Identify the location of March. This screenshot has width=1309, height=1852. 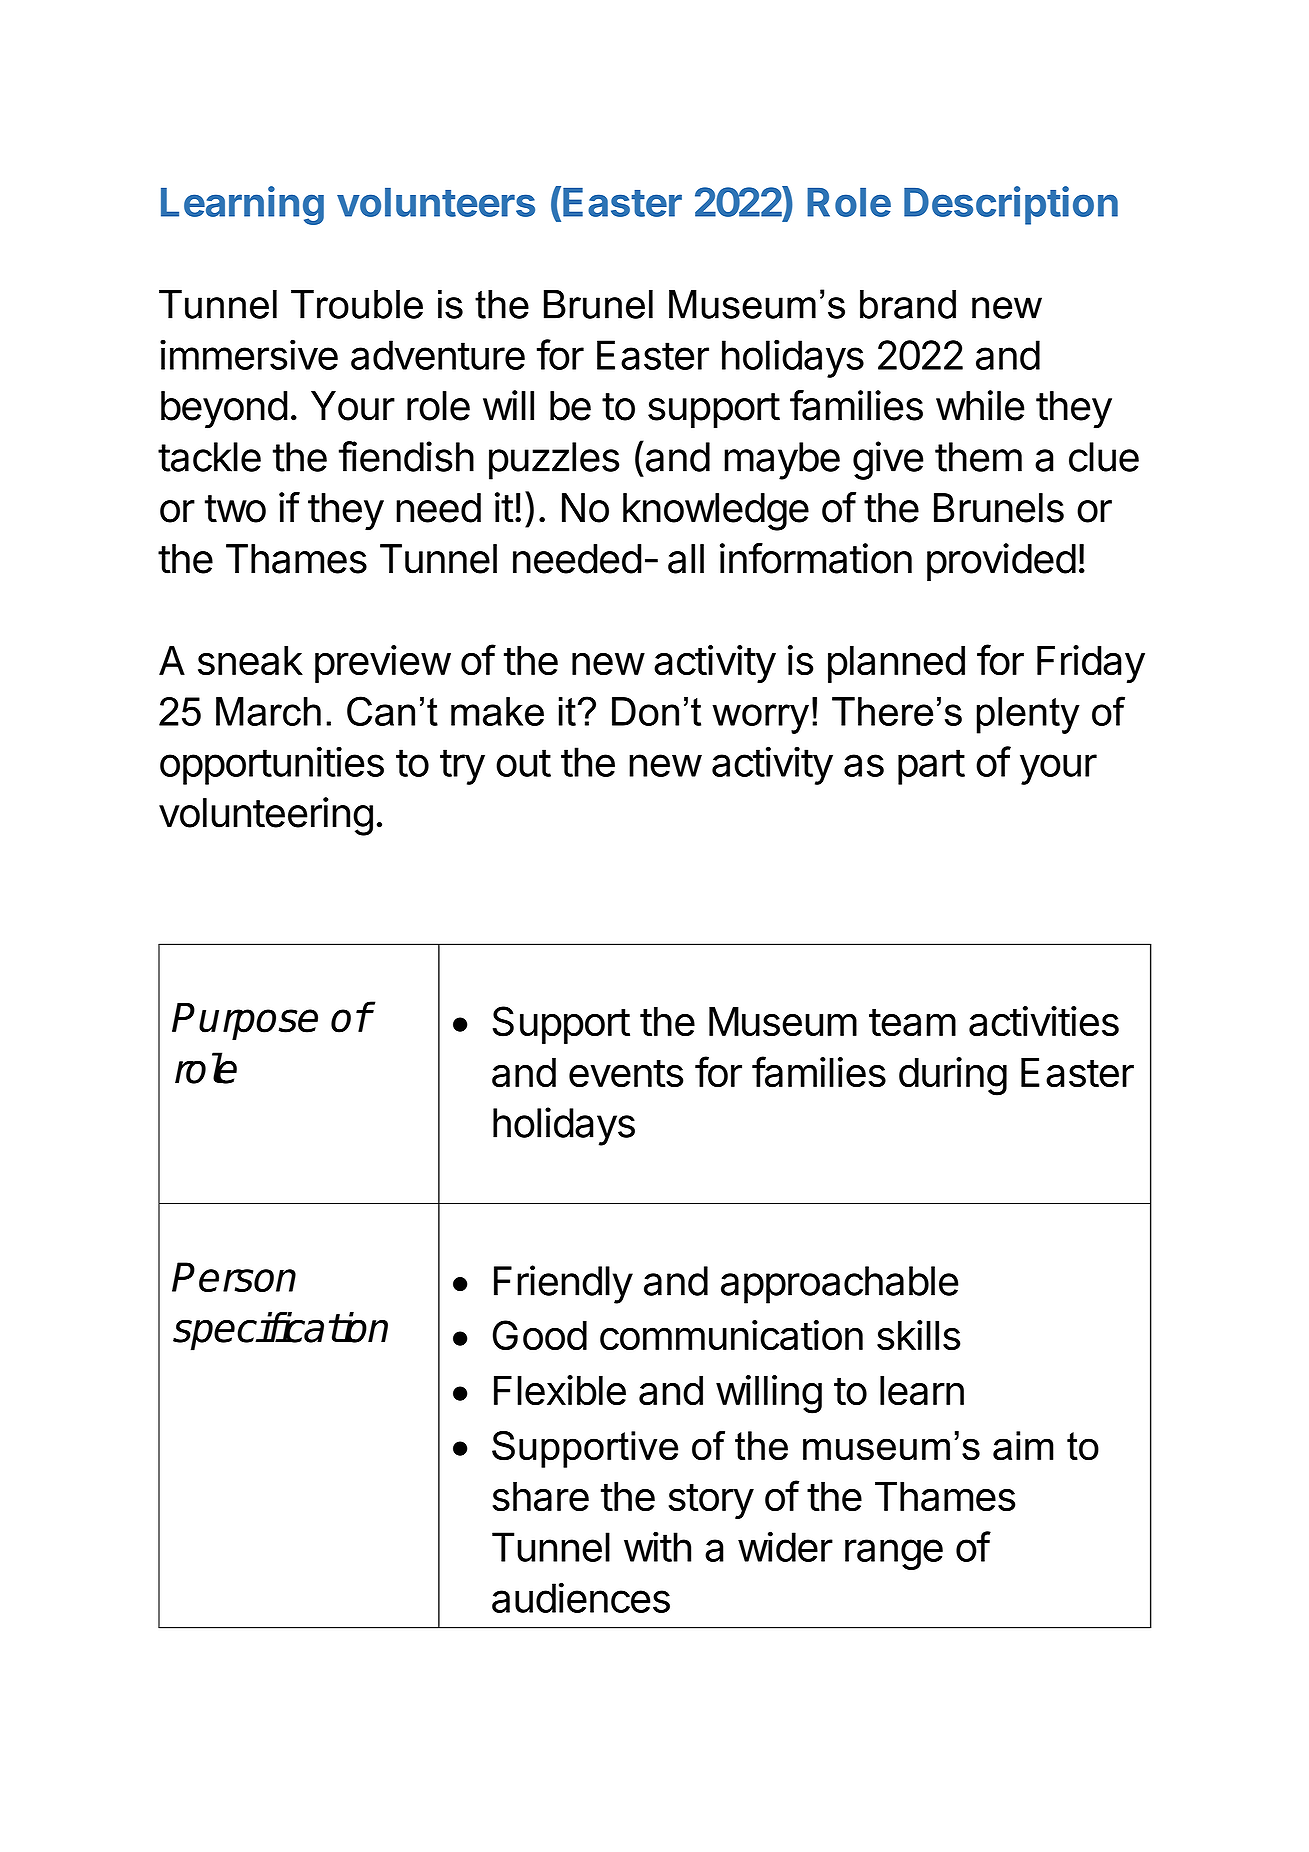
(268, 711).
